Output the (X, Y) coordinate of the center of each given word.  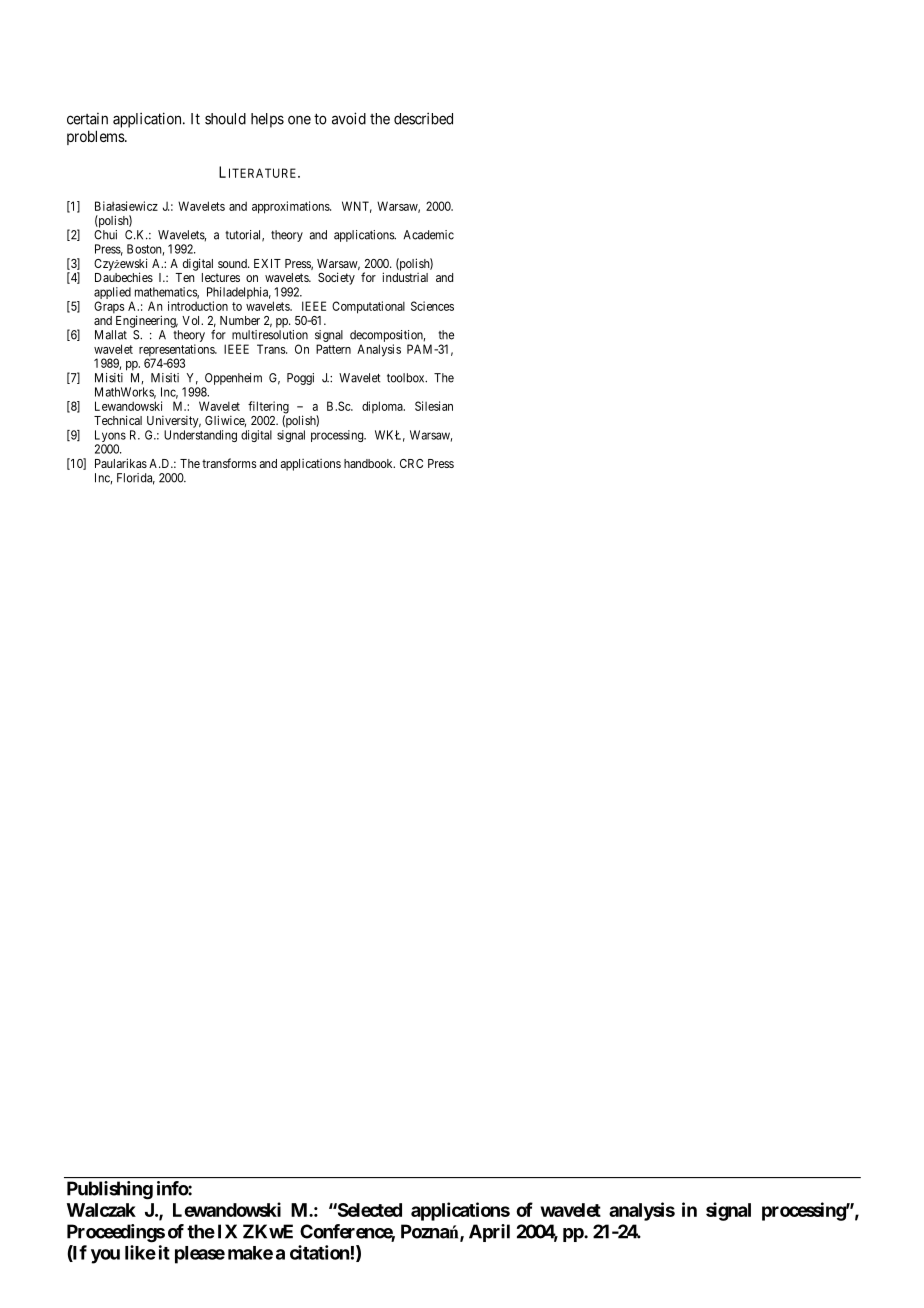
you (105, 1256)
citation (319, 1252)
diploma (383, 407)
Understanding (200, 436)
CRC (411, 463)
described (423, 118)
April (489, 1233)
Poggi (300, 379)
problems (96, 137)
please (200, 1255)
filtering (268, 408)
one (299, 120)
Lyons (110, 437)
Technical (118, 420)
